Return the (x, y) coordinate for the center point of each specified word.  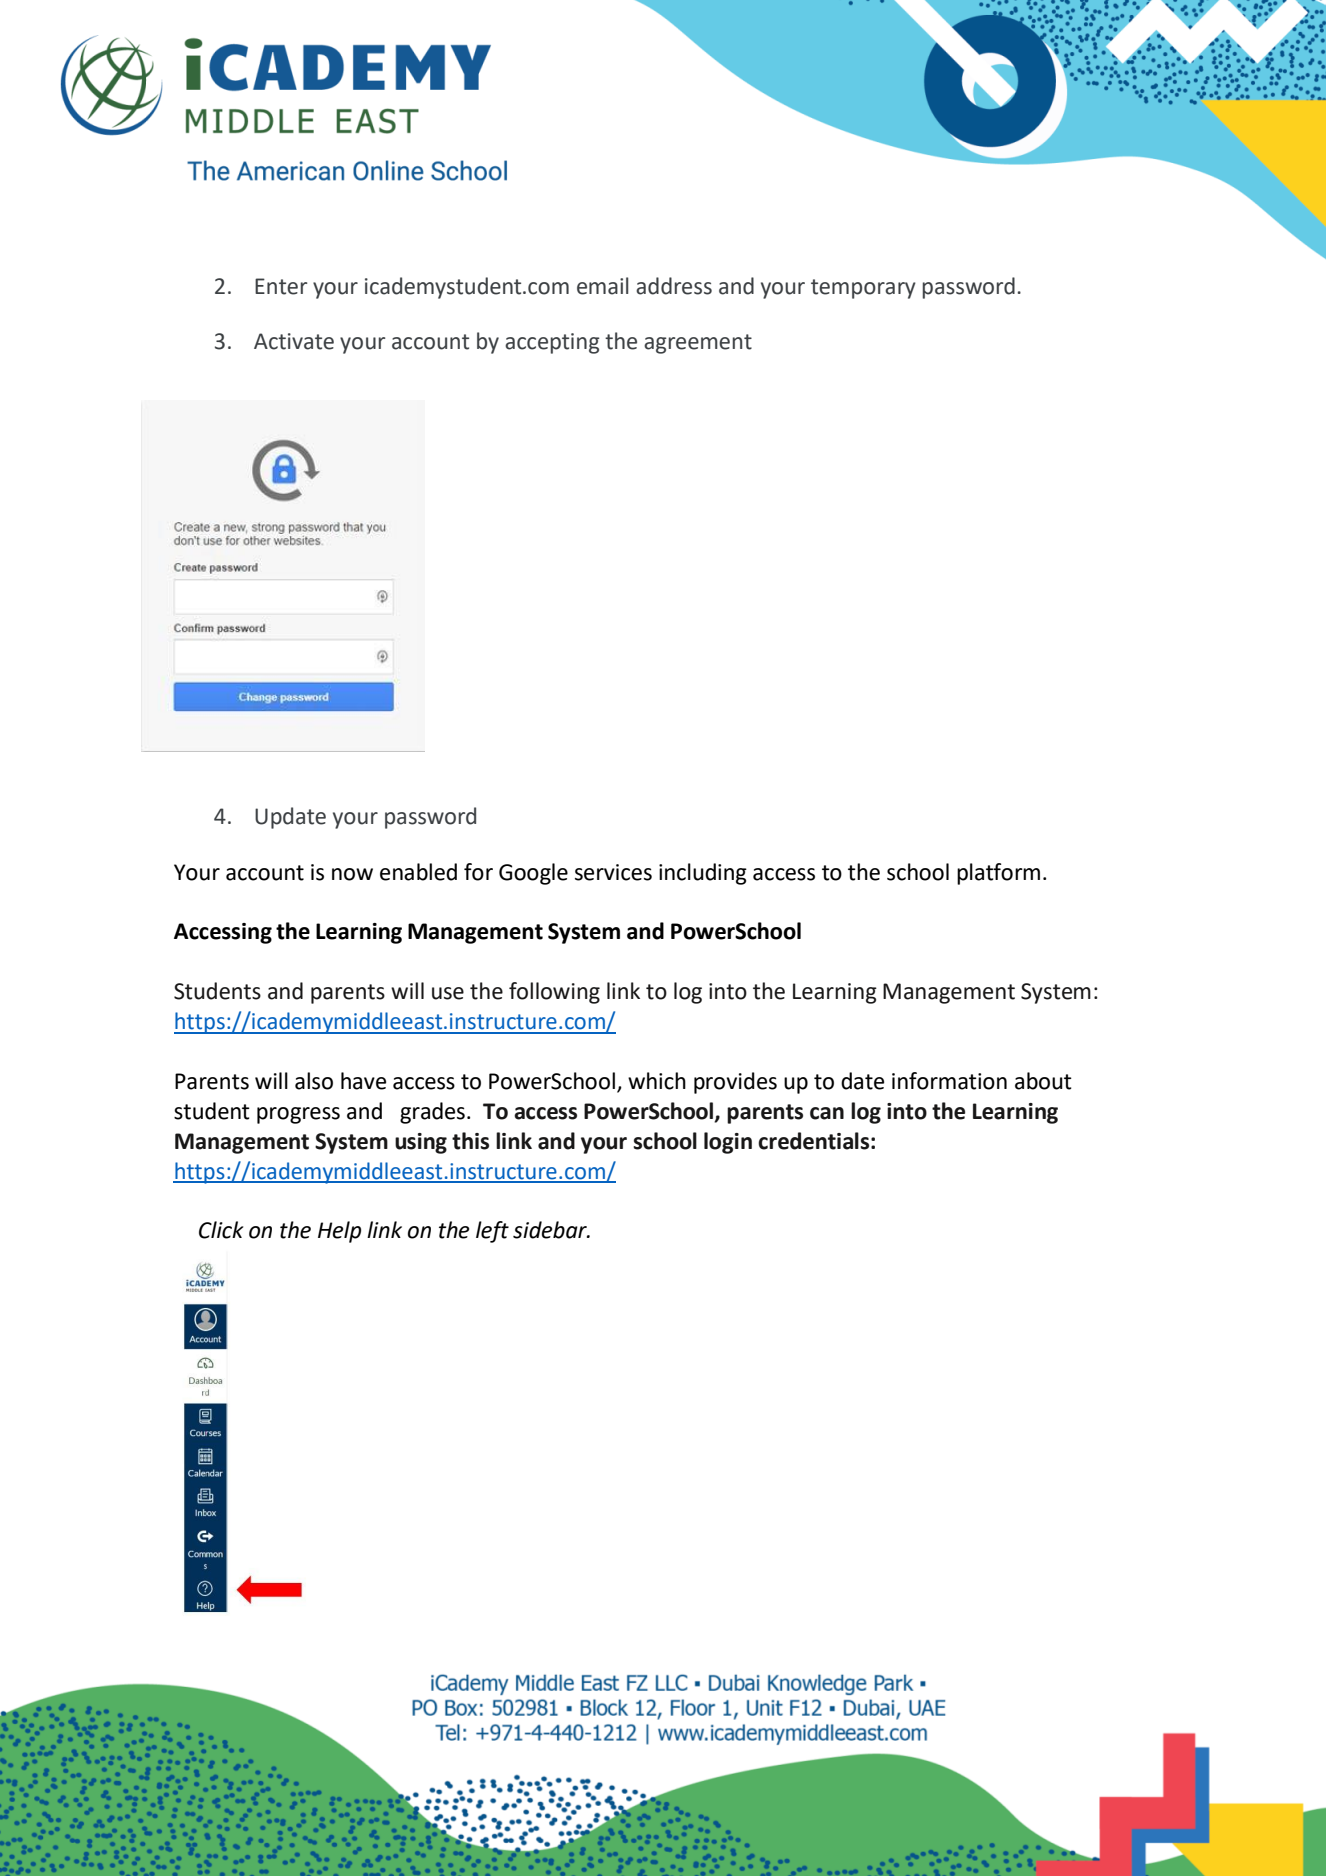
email (602, 286)
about (1043, 1081)
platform (998, 874)
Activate (294, 341)
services (613, 872)
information (949, 1081)
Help (339, 1232)
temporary (863, 289)
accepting (552, 343)
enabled (418, 872)
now (352, 874)
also (314, 1081)
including (703, 874)
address (674, 286)
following (554, 993)
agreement (698, 344)
